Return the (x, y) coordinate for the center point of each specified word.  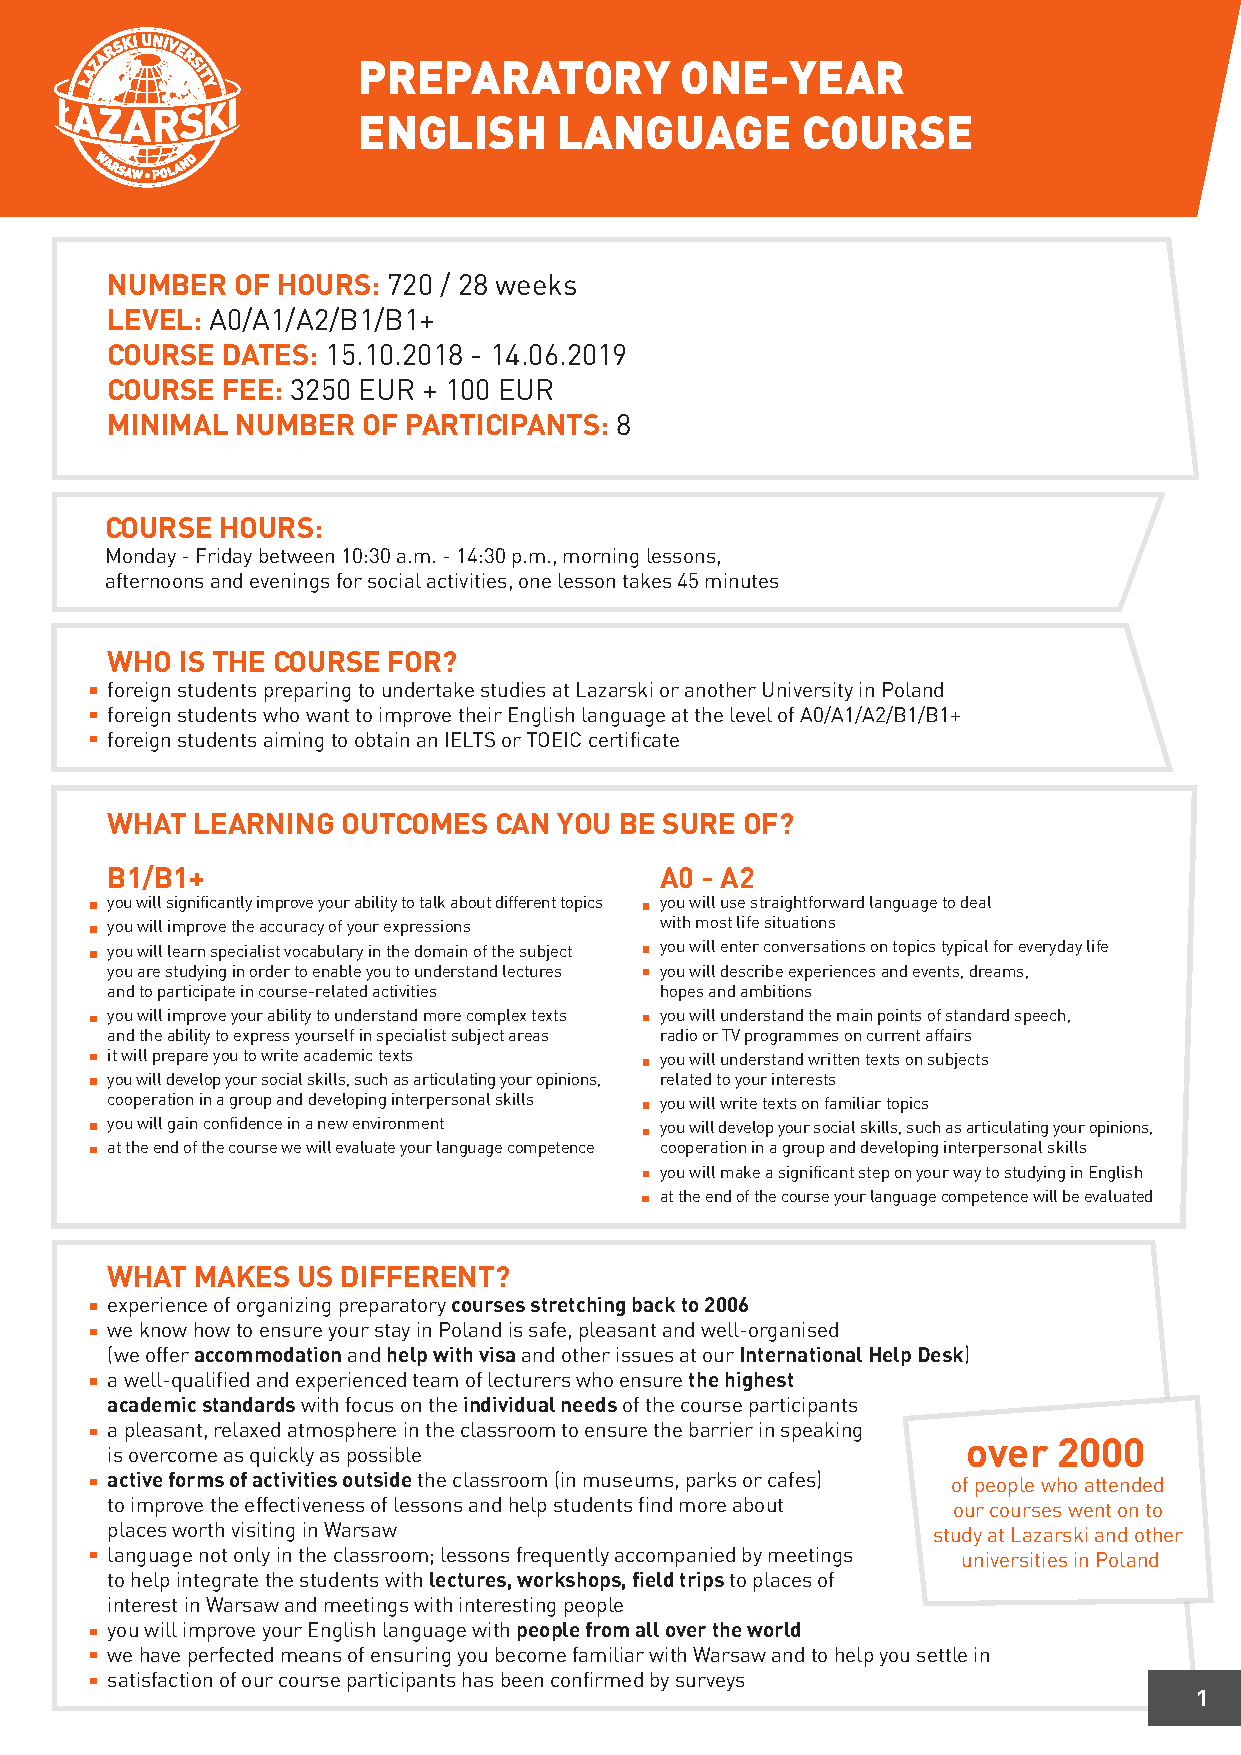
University (808, 691)
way (967, 1176)
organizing (283, 1307)
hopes (682, 993)
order (270, 971)
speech (1040, 1017)
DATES (266, 354)
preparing (307, 692)
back (654, 1304)
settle (942, 1654)
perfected (231, 1657)
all (647, 1629)
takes (647, 580)
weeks (536, 284)
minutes (742, 580)
